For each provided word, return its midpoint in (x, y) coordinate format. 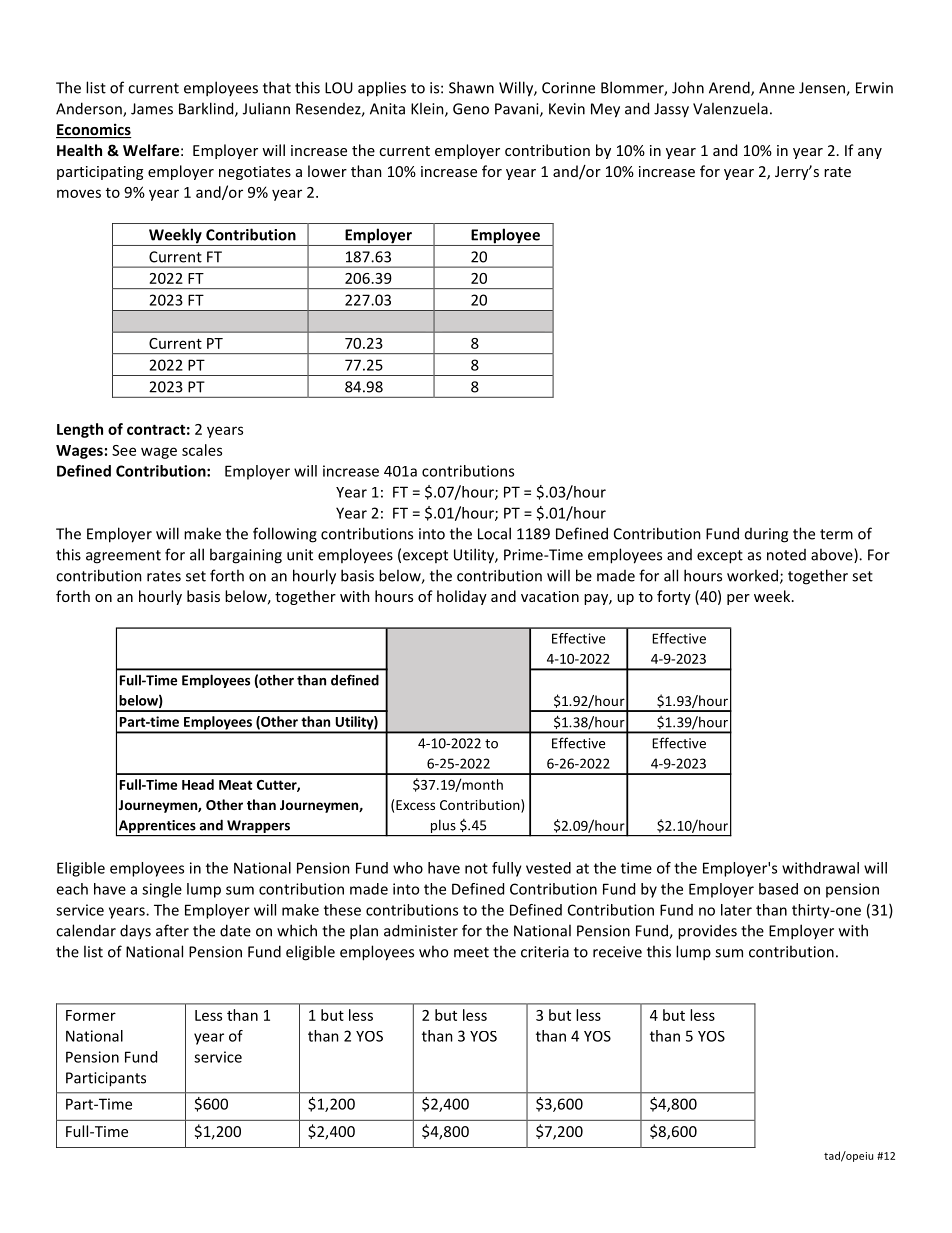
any (870, 153)
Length (80, 430)
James (152, 109)
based (778, 889)
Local (494, 533)
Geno (471, 109)
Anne (777, 88)
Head (198, 784)
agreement (123, 557)
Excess (415, 805)
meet (471, 952)
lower (327, 171)
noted (786, 555)
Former (91, 1015)
